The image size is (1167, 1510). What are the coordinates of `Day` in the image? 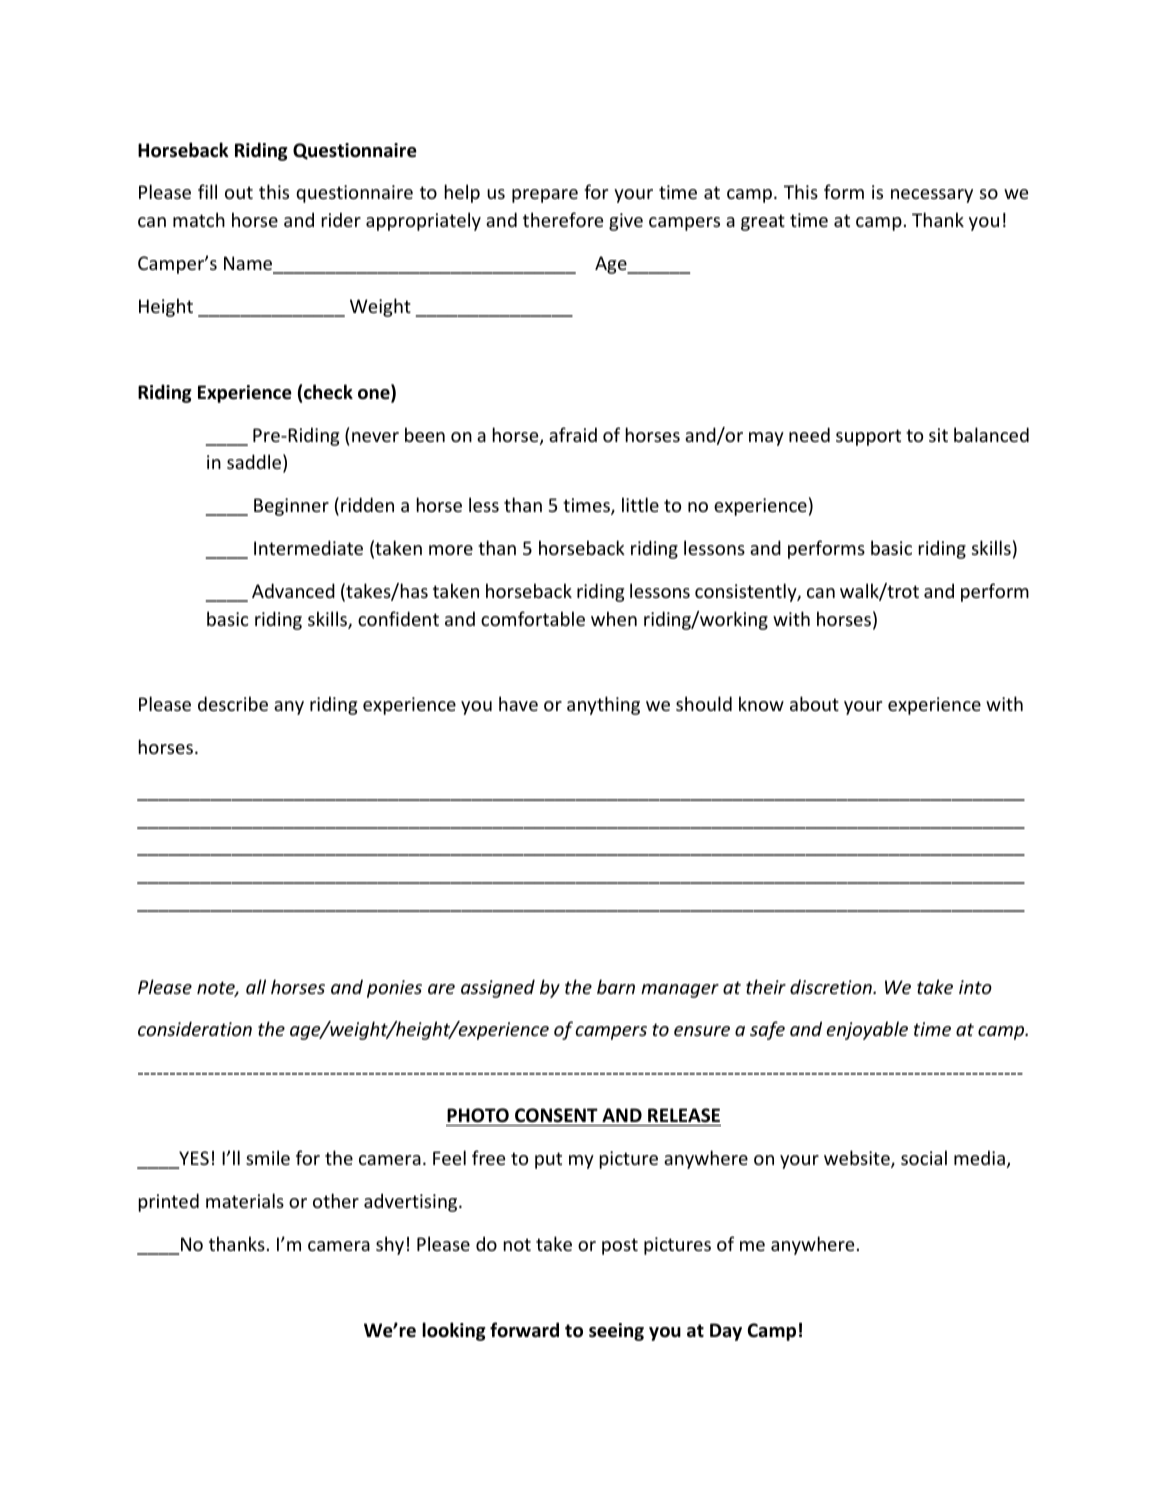 It's located at (726, 1332).
